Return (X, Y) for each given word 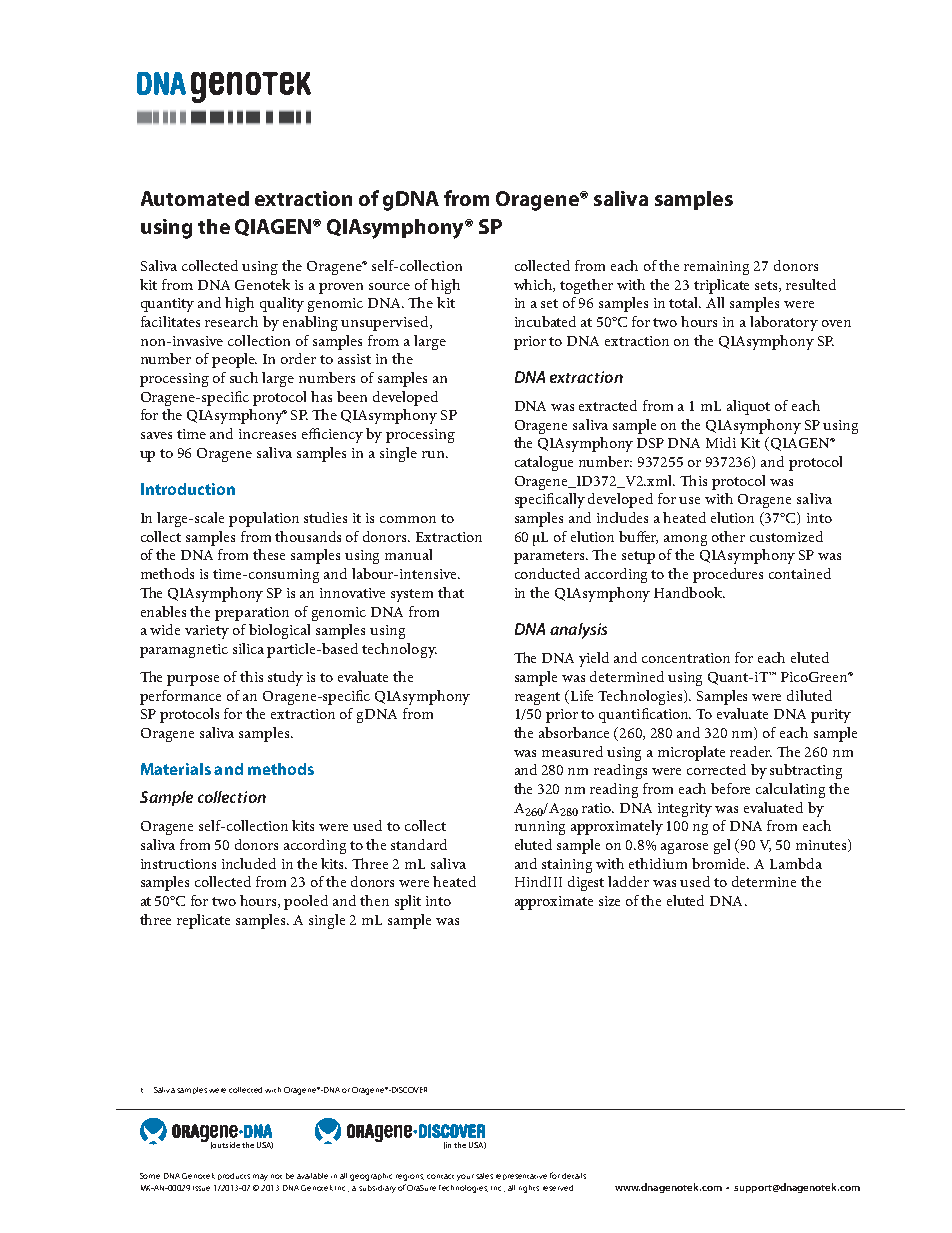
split (408, 902)
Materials (176, 769)
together (586, 286)
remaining (716, 268)
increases (267, 434)
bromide (720, 863)
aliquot (748, 407)
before (730, 788)
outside (225, 1145)
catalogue (544, 463)
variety (207, 632)
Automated (195, 198)
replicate (203, 921)
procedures (728, 575)
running (540, 828)
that (451, 592)
